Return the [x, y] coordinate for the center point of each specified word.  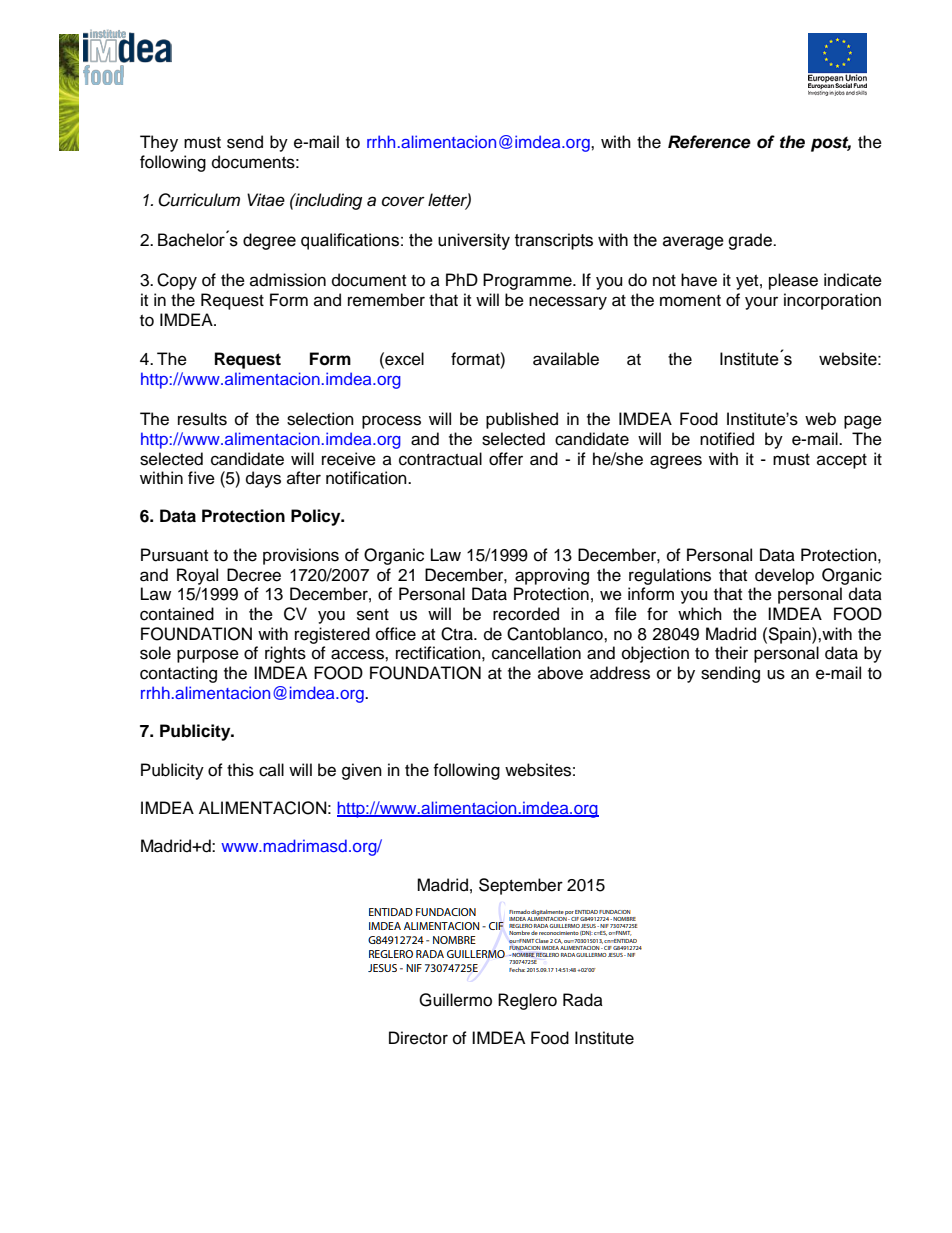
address [620, 673]
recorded [526, 614]
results [202, 419]
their [731, 653]
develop [784, 576]
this [240, 770]
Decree [254, 575]
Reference [709, 142]
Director [418, 1038]
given [362, 771]
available [566, 359]
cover [403, 201]
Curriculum [199, 200]
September [521, 886]
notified [727, 439]
